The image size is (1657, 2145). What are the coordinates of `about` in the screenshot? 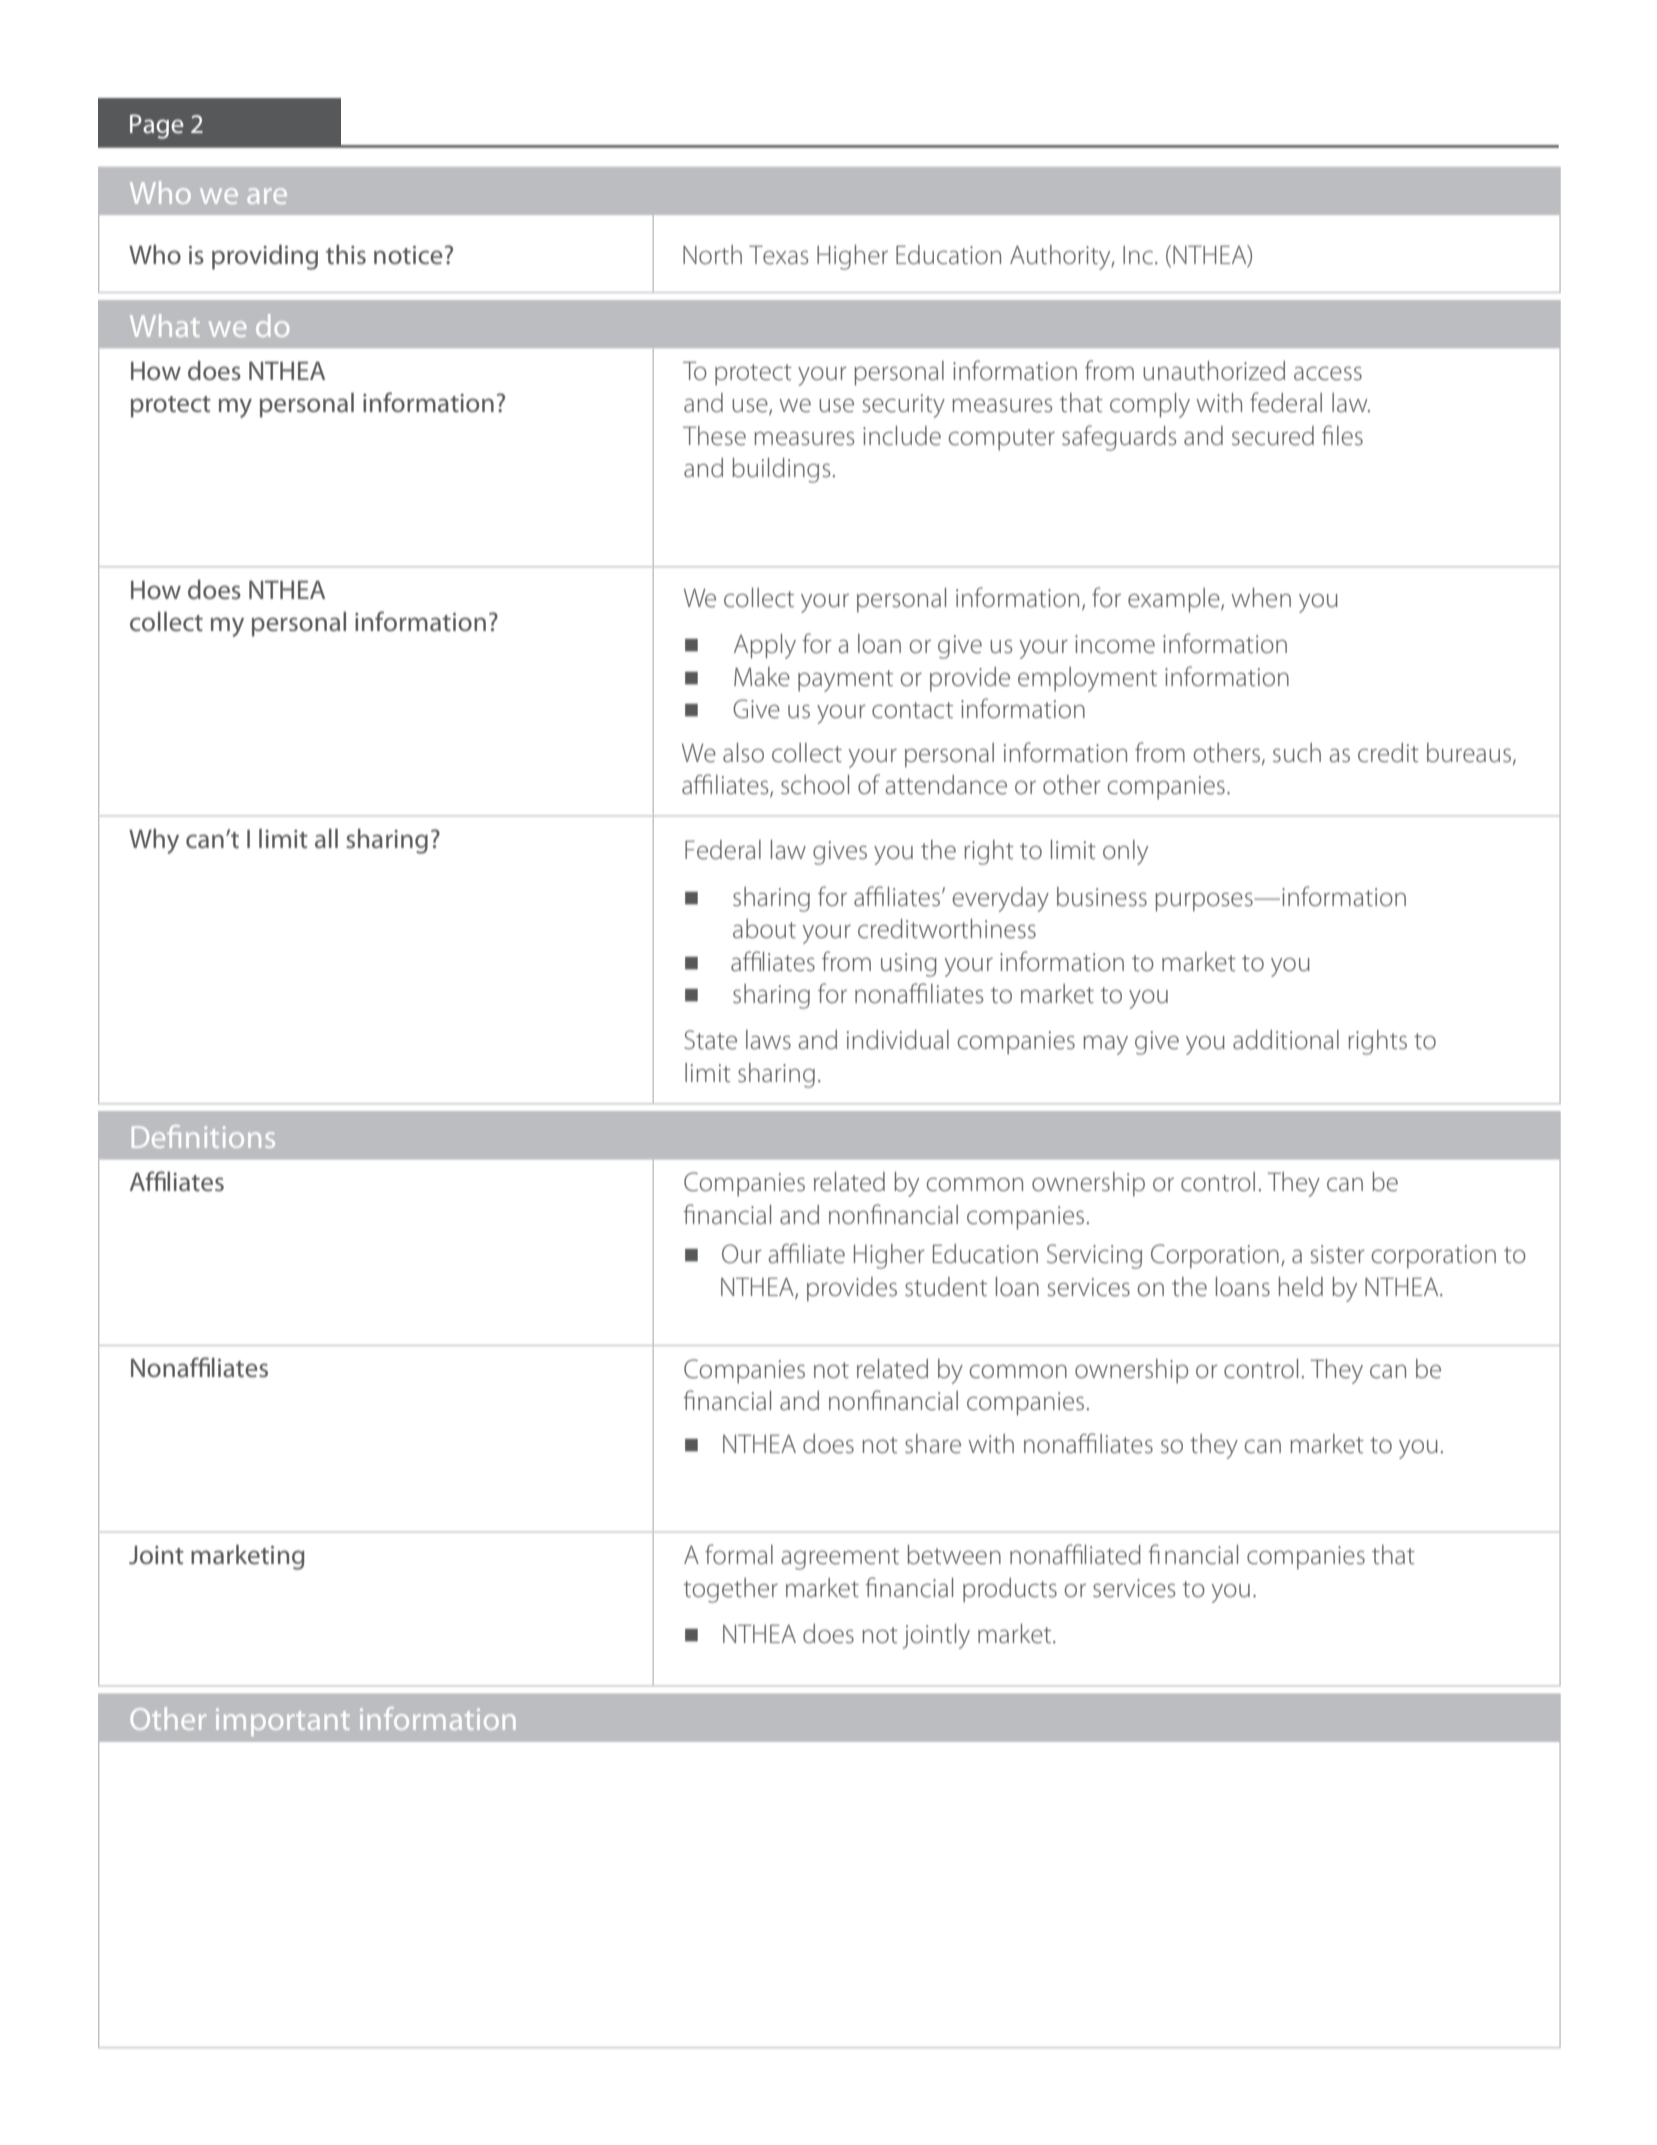 It's located at (764, 928).
